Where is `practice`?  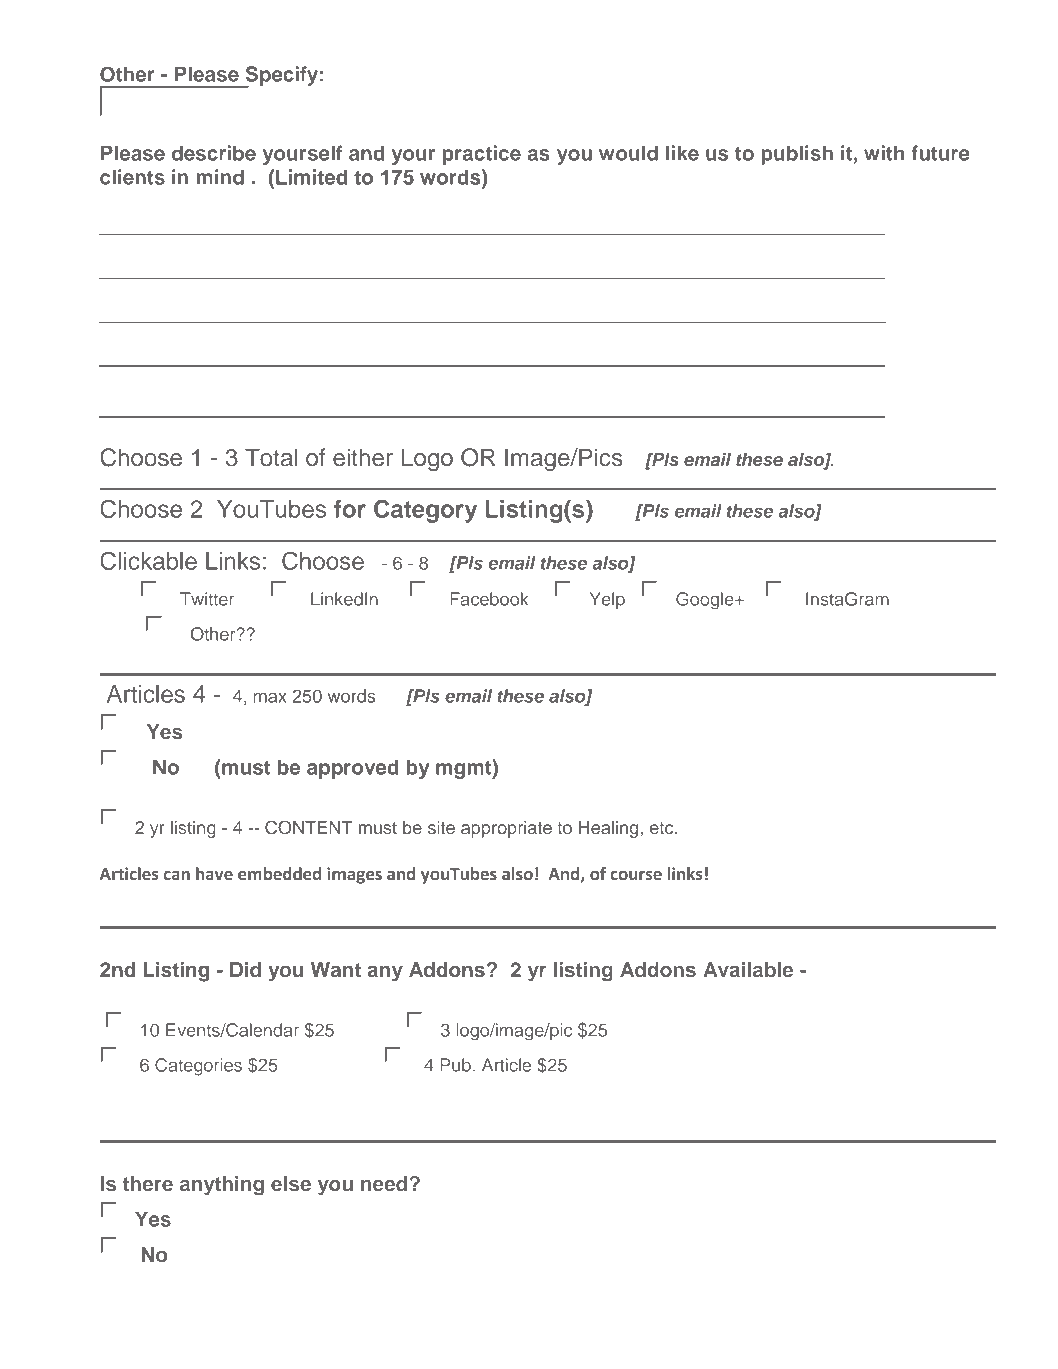
practice is located at coordinates (482, 155).
